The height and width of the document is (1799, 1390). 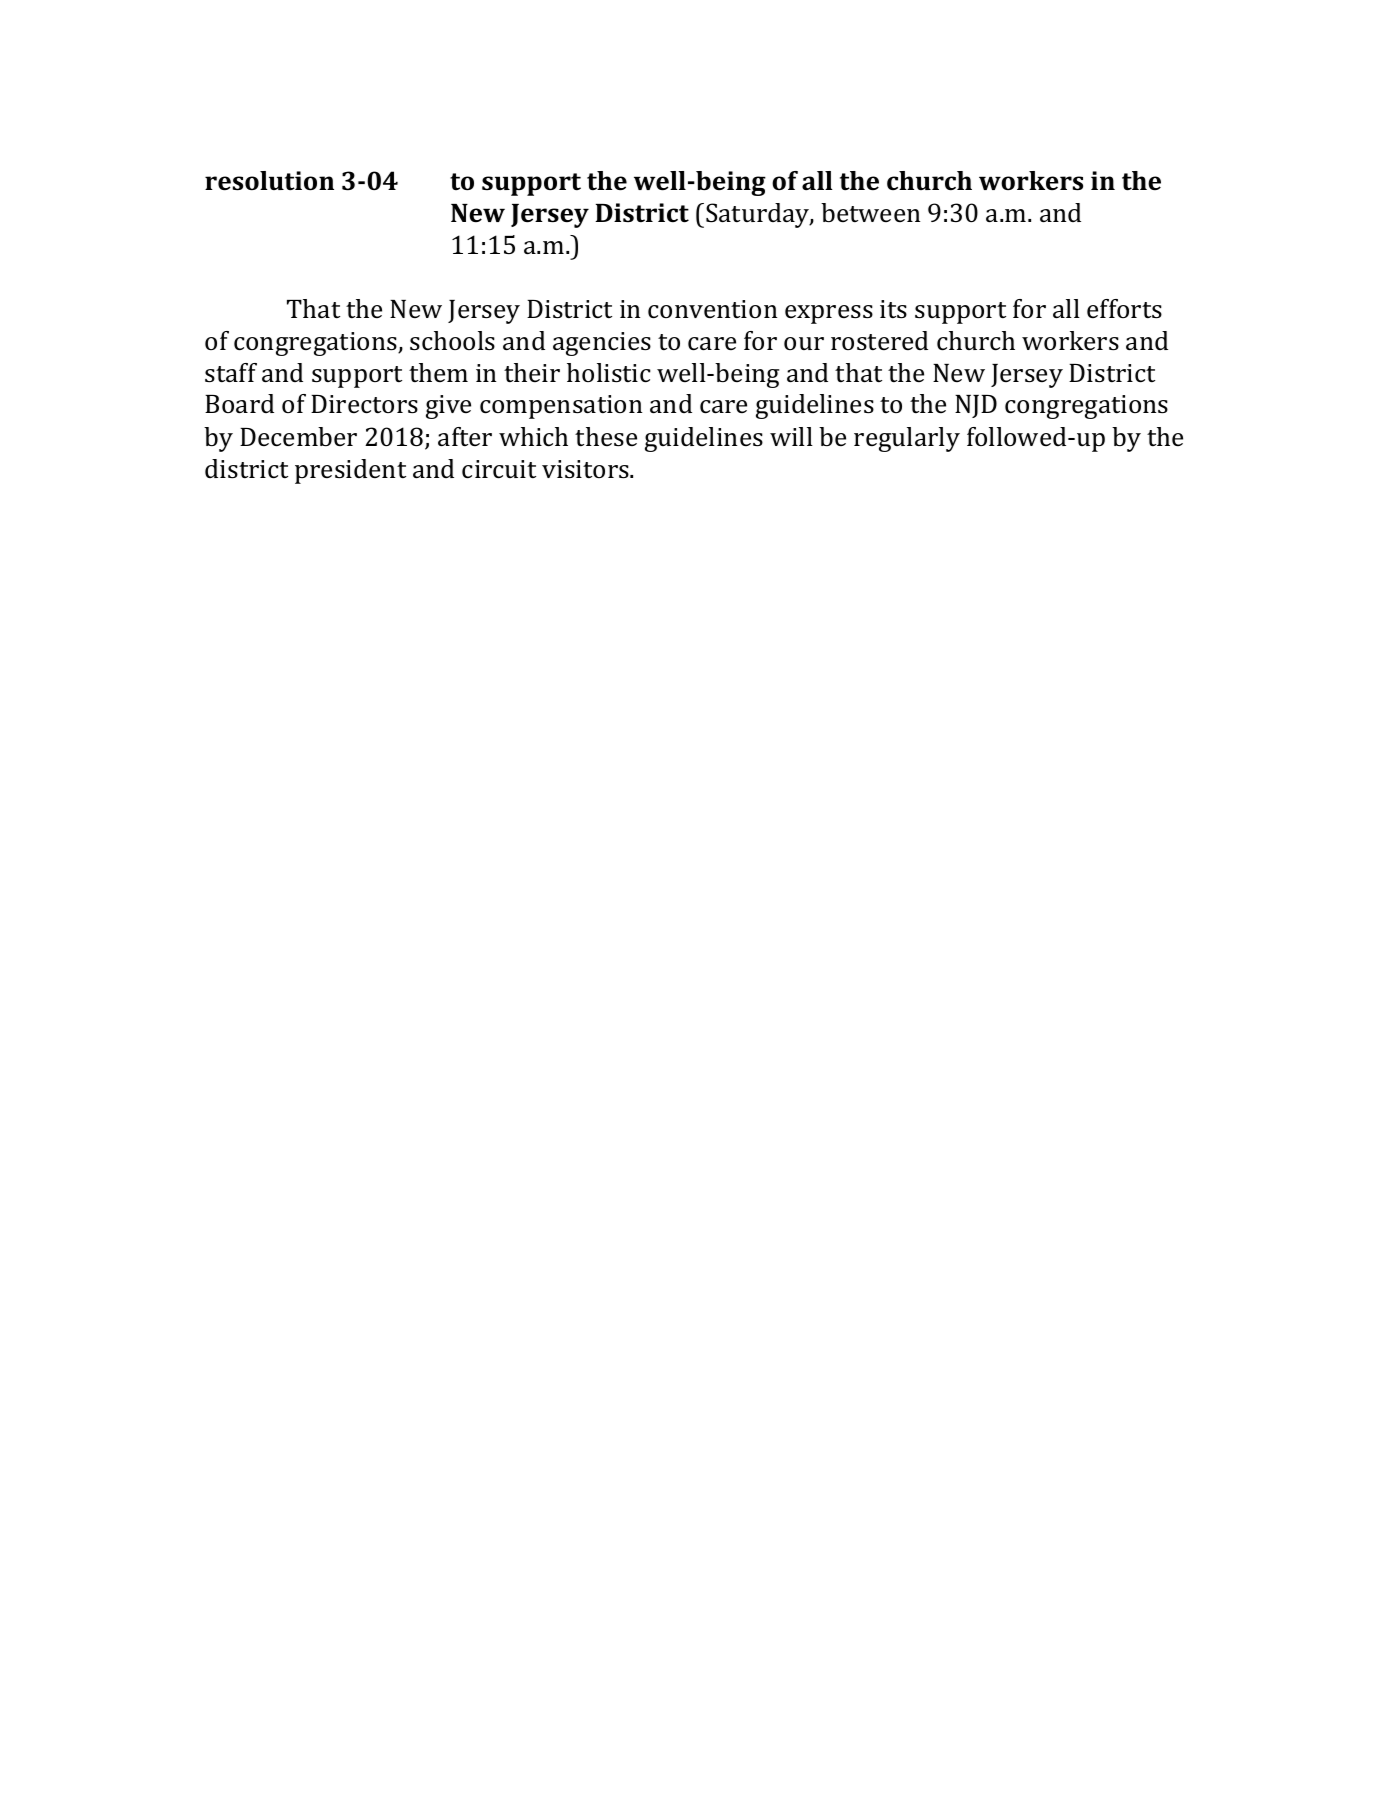 What do you see at coordinates (829, 314) in the document?
I see `express` at bounding box center [829, 314].
